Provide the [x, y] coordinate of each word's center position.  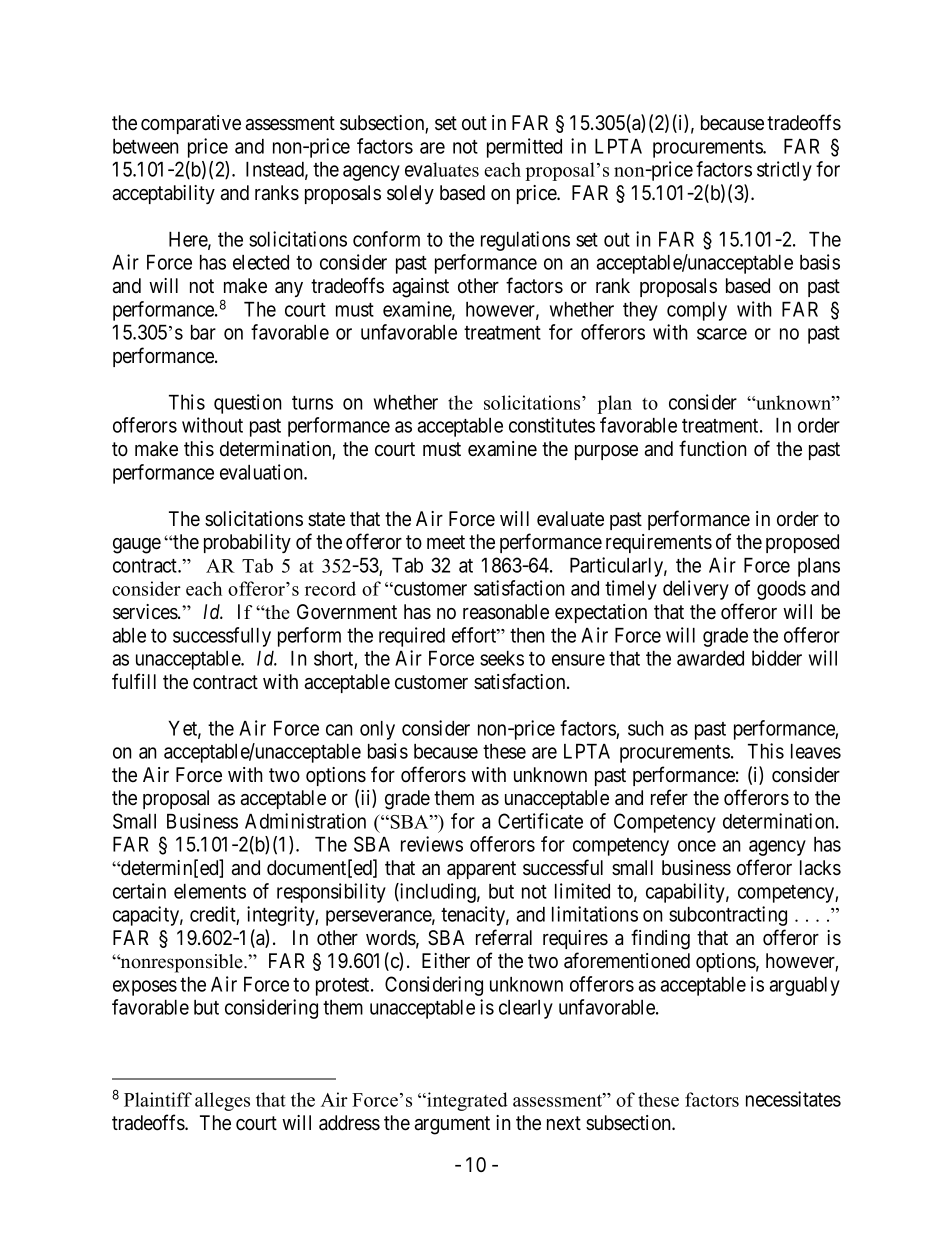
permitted [524, 148]
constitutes [552, 425]
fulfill [134, 681]
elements [210, 891]
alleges [222, 1101]
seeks [502, 658]
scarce [722, 334]
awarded [710, 658]
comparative [191, 124]
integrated [466, 1101]
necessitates [793, 1099]
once [697, 846]
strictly [784, 171]
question [248, 404]
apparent [481, 870]
